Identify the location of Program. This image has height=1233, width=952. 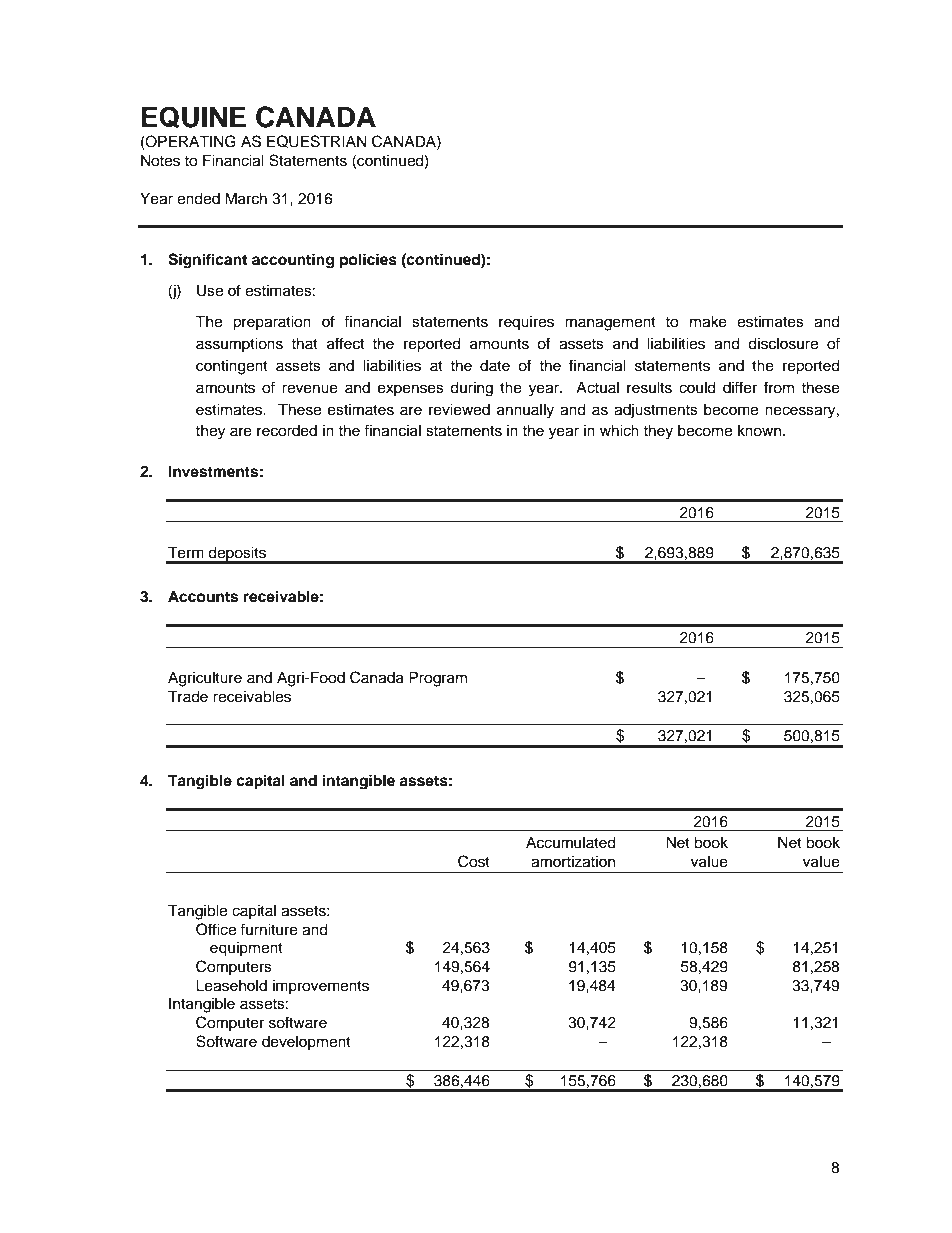
(438, 679).
